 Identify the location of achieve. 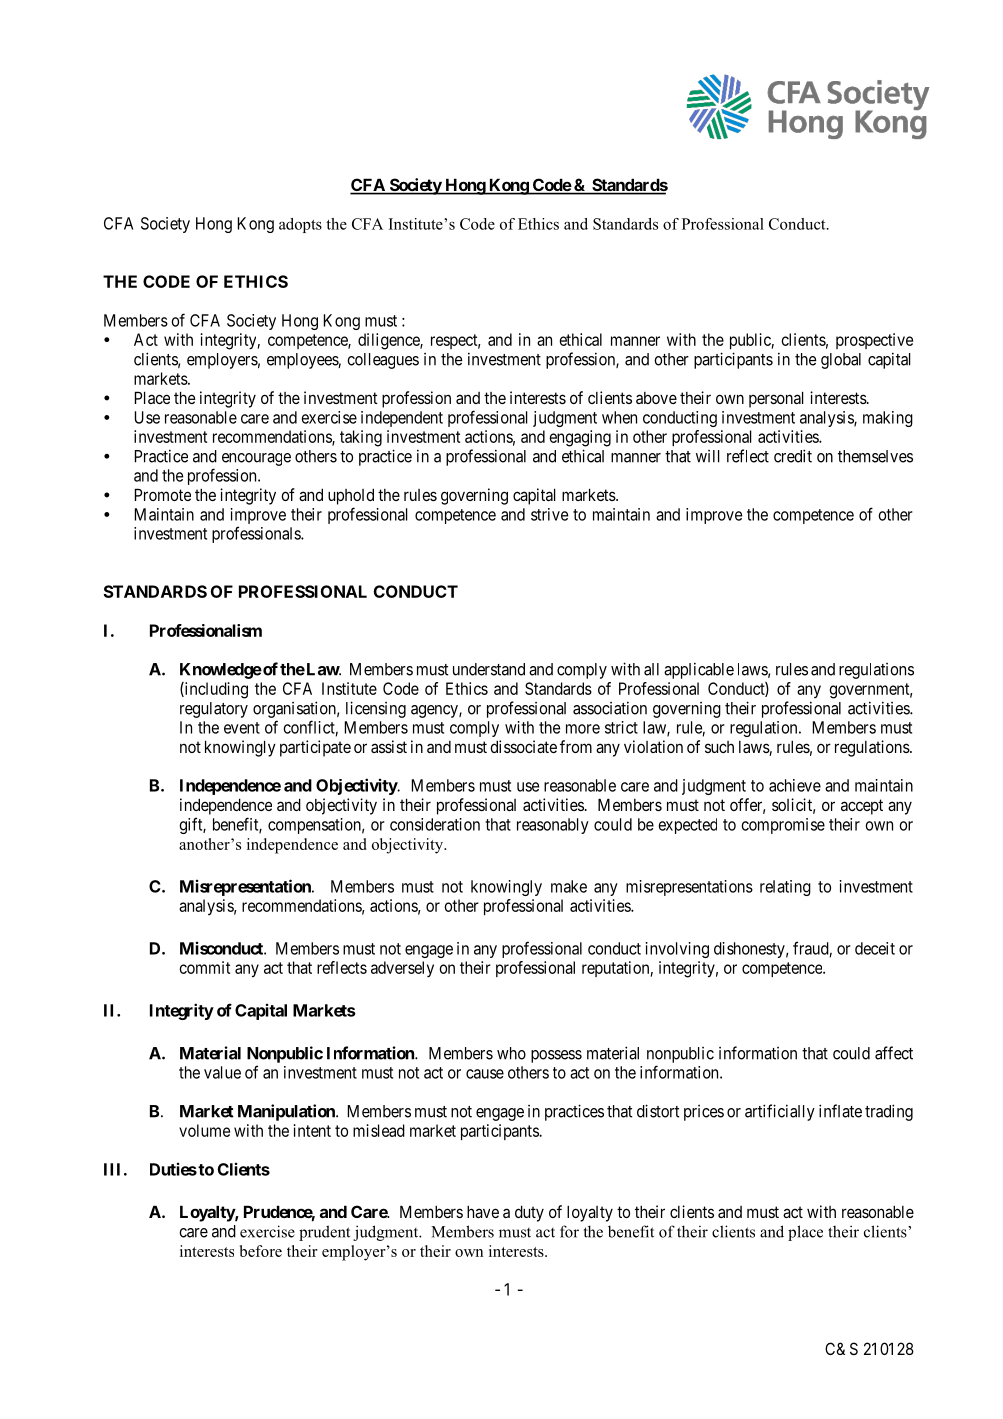
(795, 785).
